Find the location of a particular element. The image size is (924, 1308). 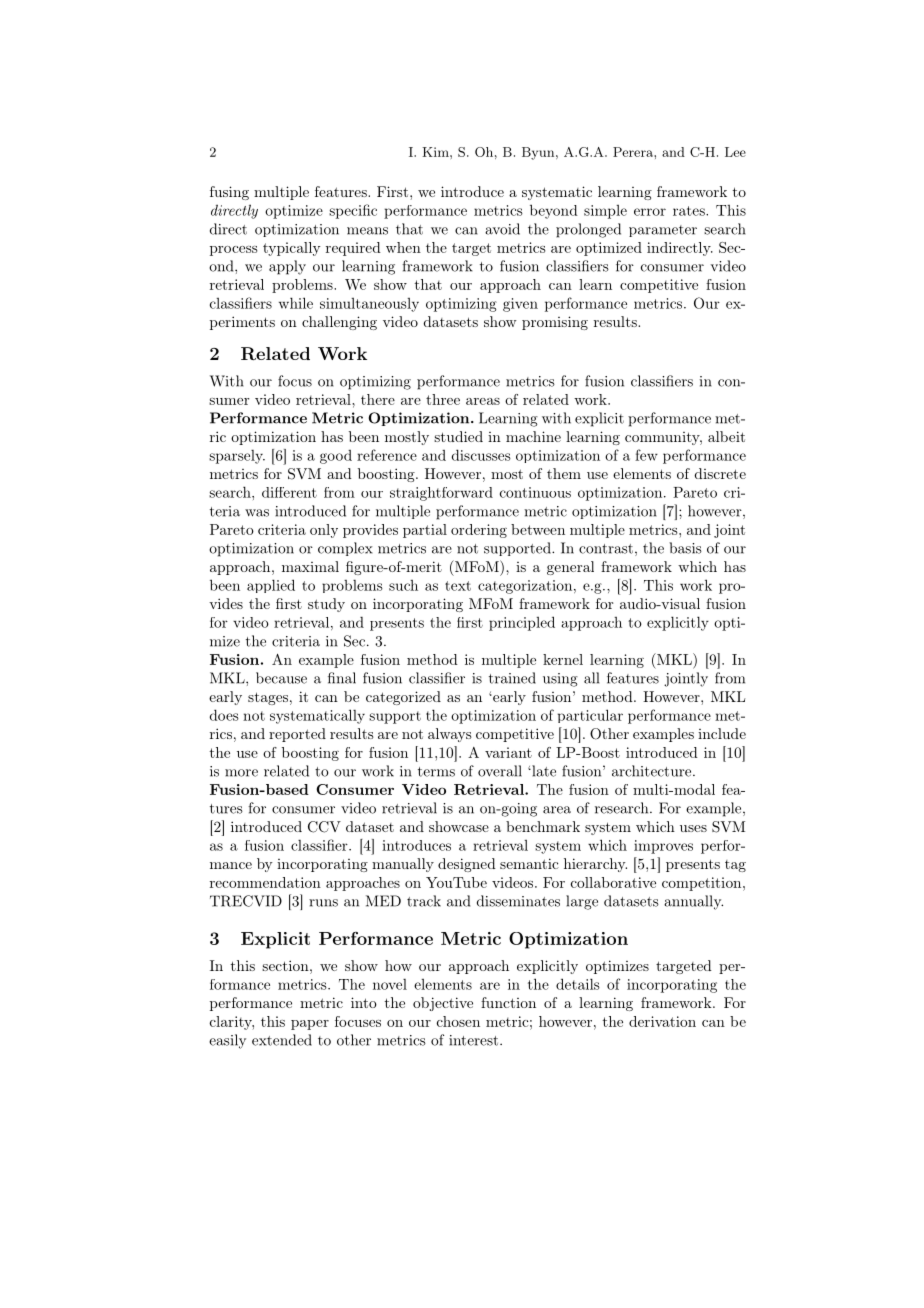

different is located at coordinates (289, 492).
